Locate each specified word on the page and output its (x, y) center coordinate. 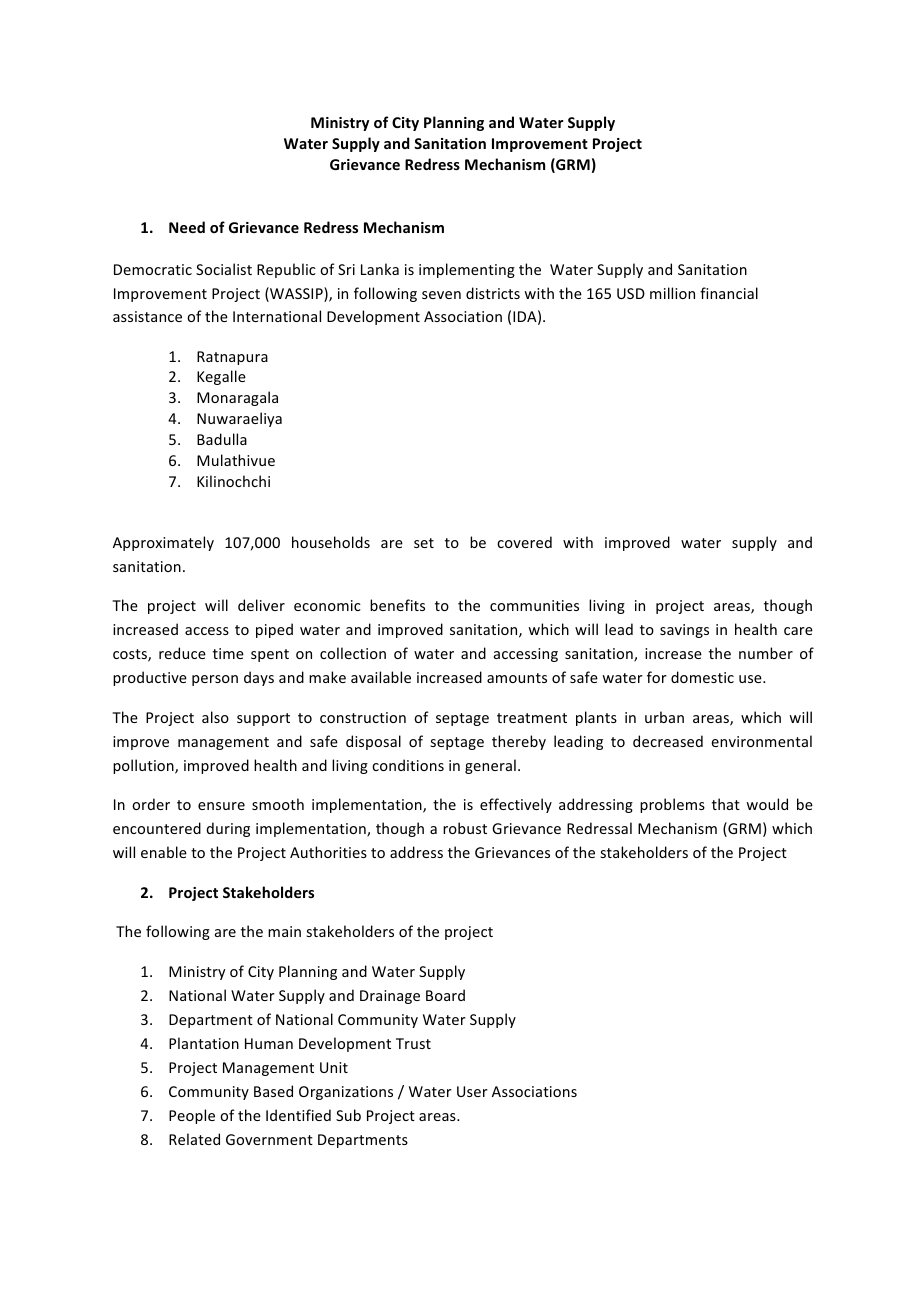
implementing (467, 270)
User (472, 1091)
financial (729, 293)
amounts (517, 678)
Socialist (224, 269)
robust (465, 828)
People (192, 1116)
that (726, 804)
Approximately (163, 543)
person (215, 680)
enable (164, 852)
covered (524, 542)
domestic (702, 677)
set (424, 543)
